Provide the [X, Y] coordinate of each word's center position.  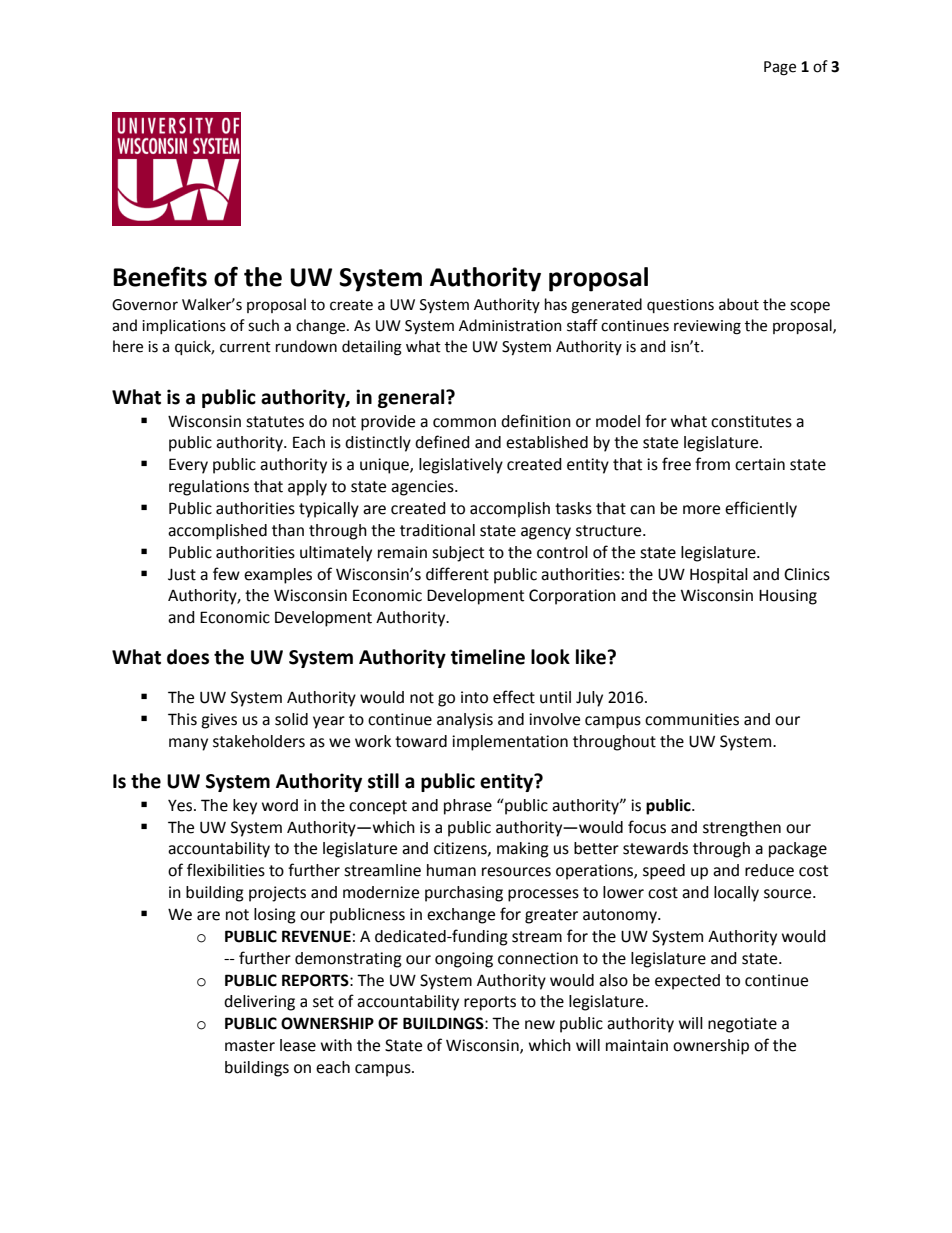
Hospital [719, 576]
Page [780, 68]
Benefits [160, 276]
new [540, 1025]
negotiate [742, 1025]
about [739, 304]
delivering [259, 1003]
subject [458, 554]
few [226, 574]
